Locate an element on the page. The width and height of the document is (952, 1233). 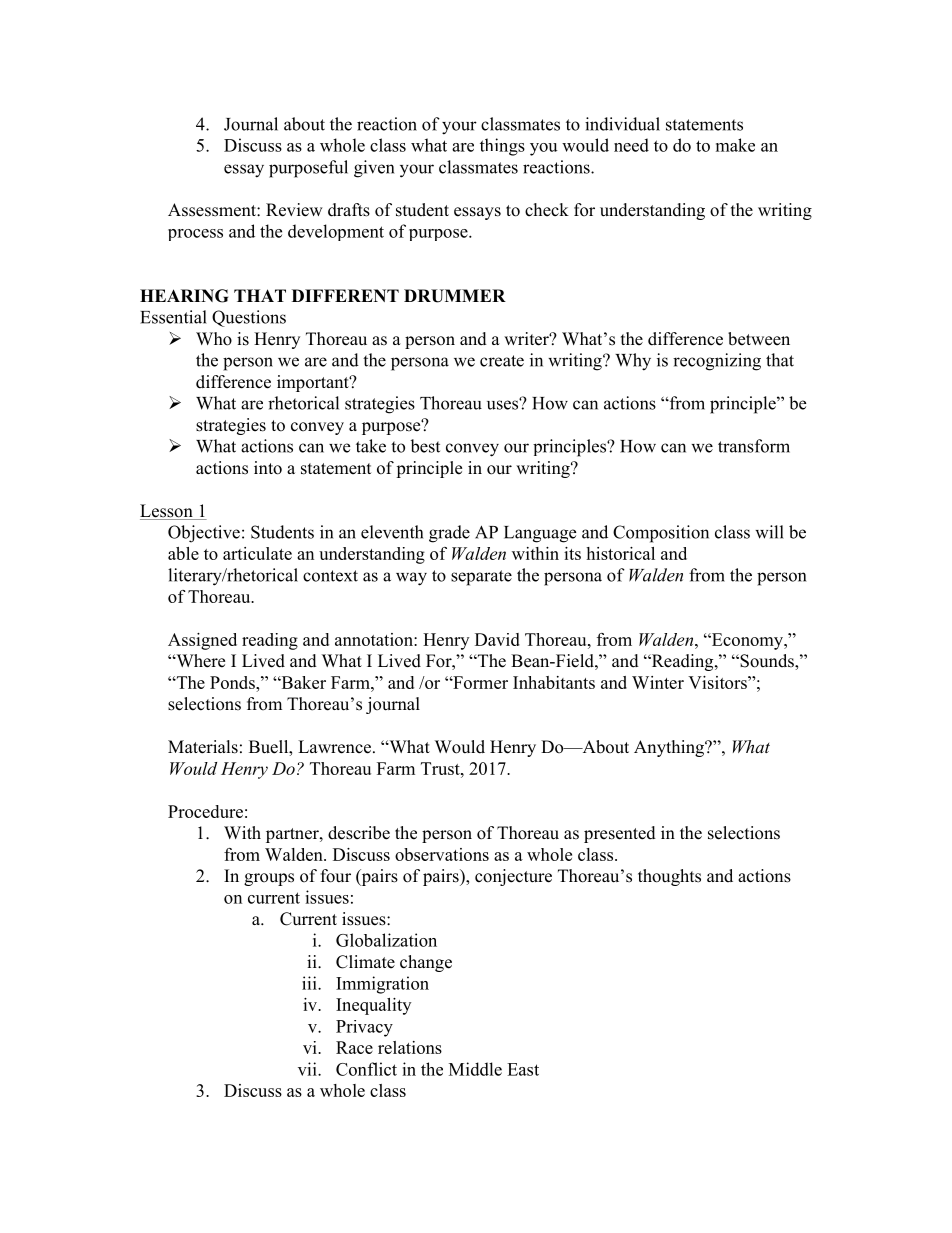
separate is located at coordinates (481, 578).
